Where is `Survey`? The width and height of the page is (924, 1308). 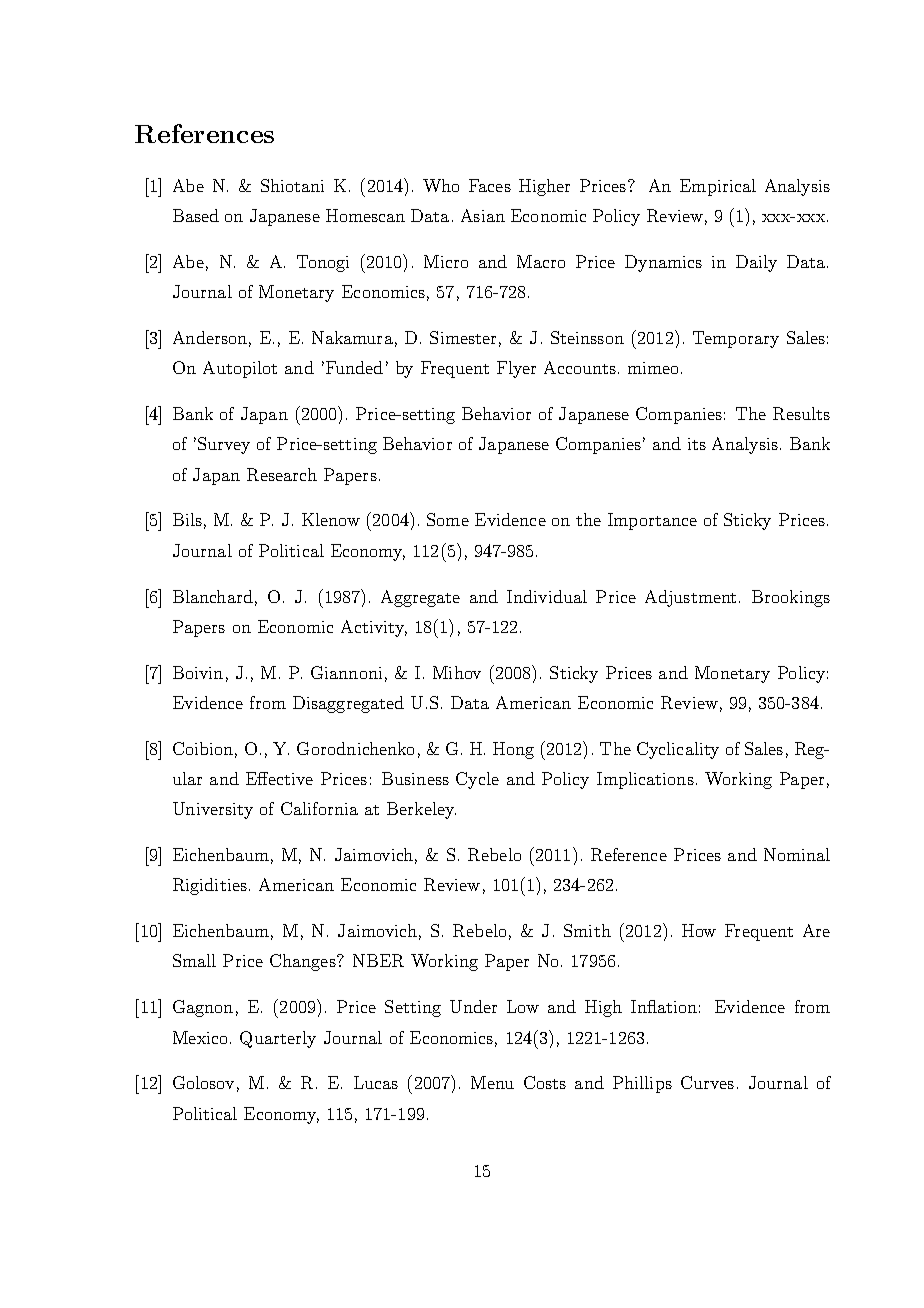 Survey is located at coordinates (224, 445).
